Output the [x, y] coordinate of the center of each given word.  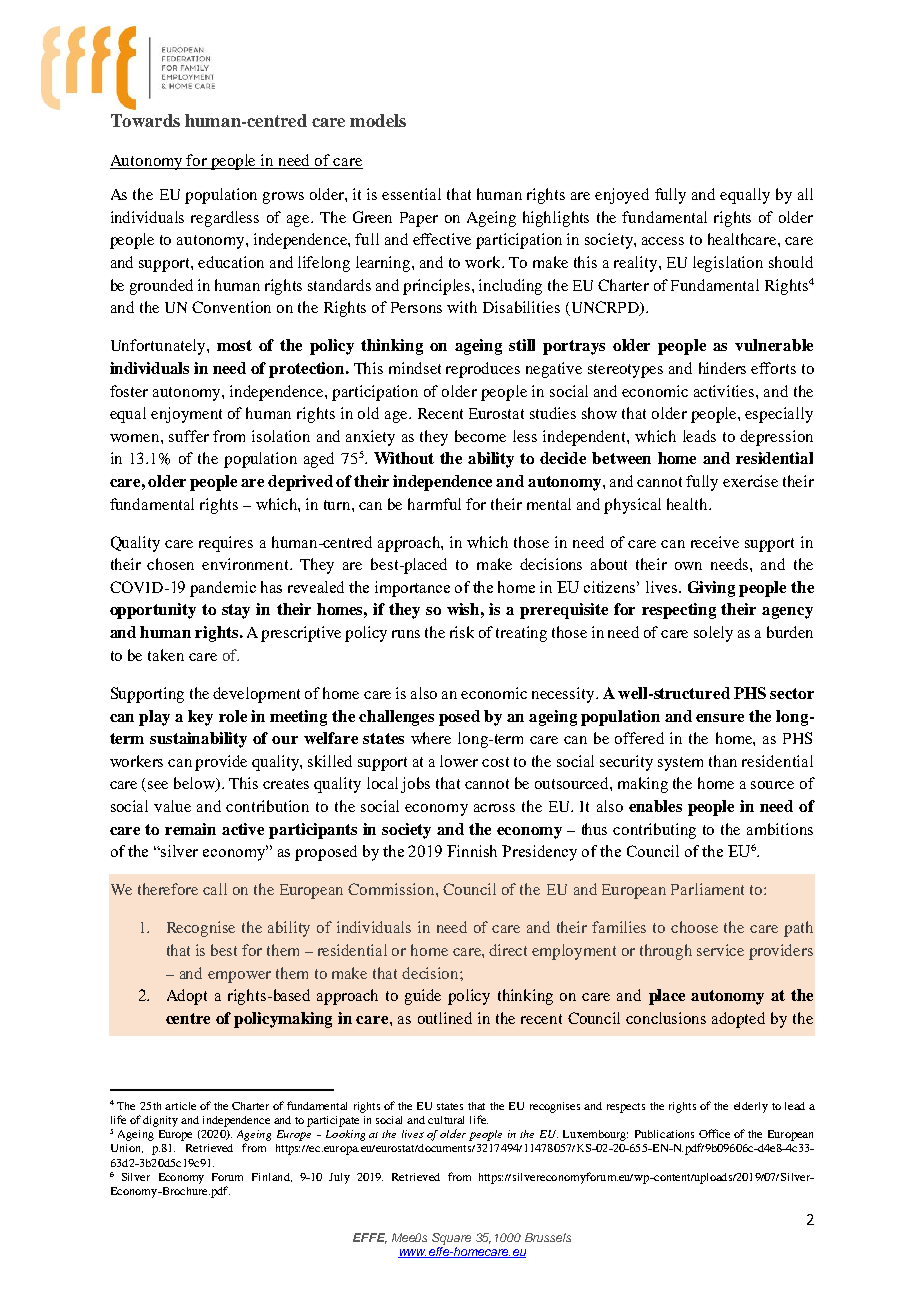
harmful [434, 504]
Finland [272, 1177]
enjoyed [622, 196]
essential [411, 194]
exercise [750, 481]
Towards [145, 120]
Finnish [472, 851]
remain [190, 829]
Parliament [707, 889]
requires [226, 544]
